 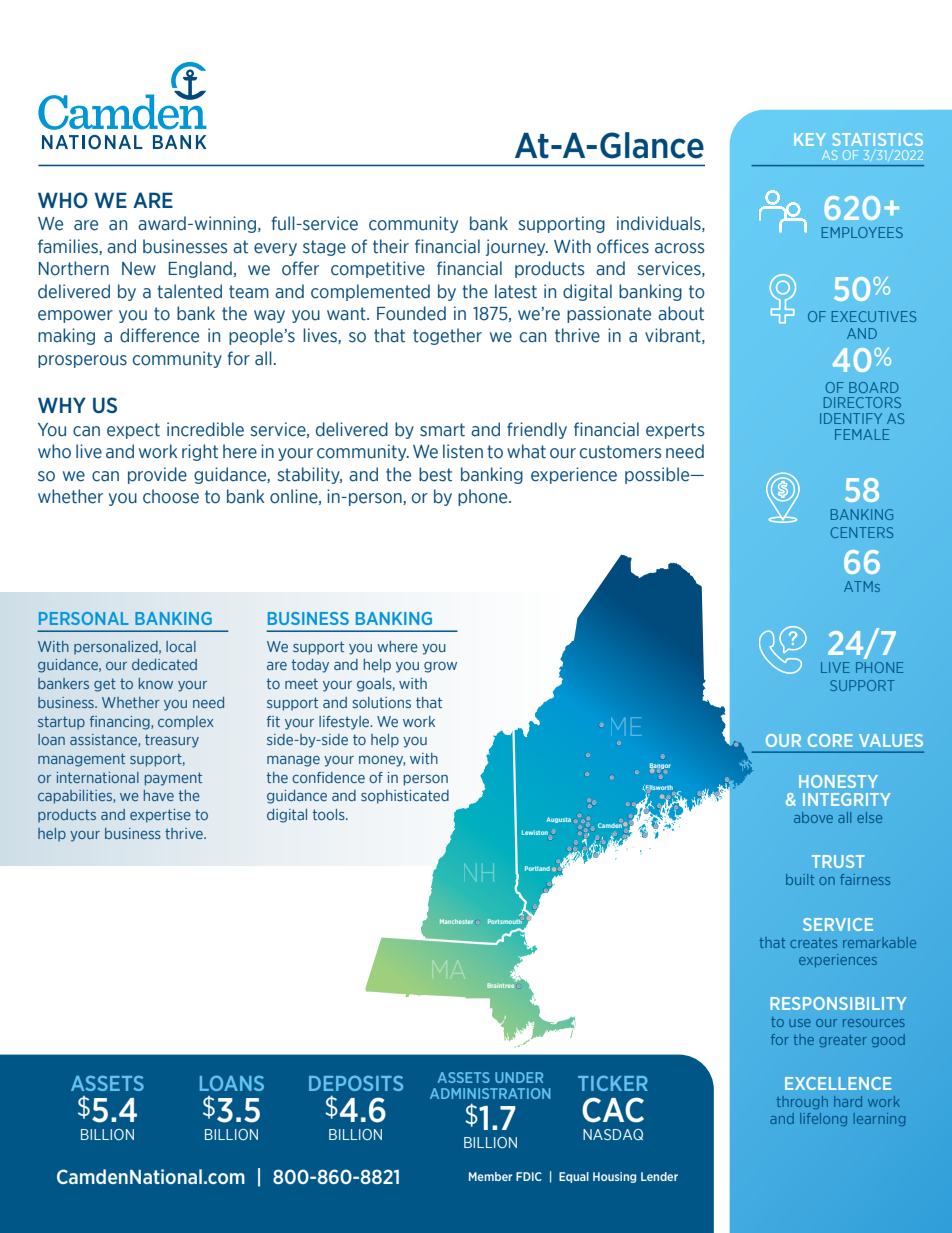 What do you see at coordinates (69, 247) in the screenshot?
I see `families` at bounding box center [69, 247].
